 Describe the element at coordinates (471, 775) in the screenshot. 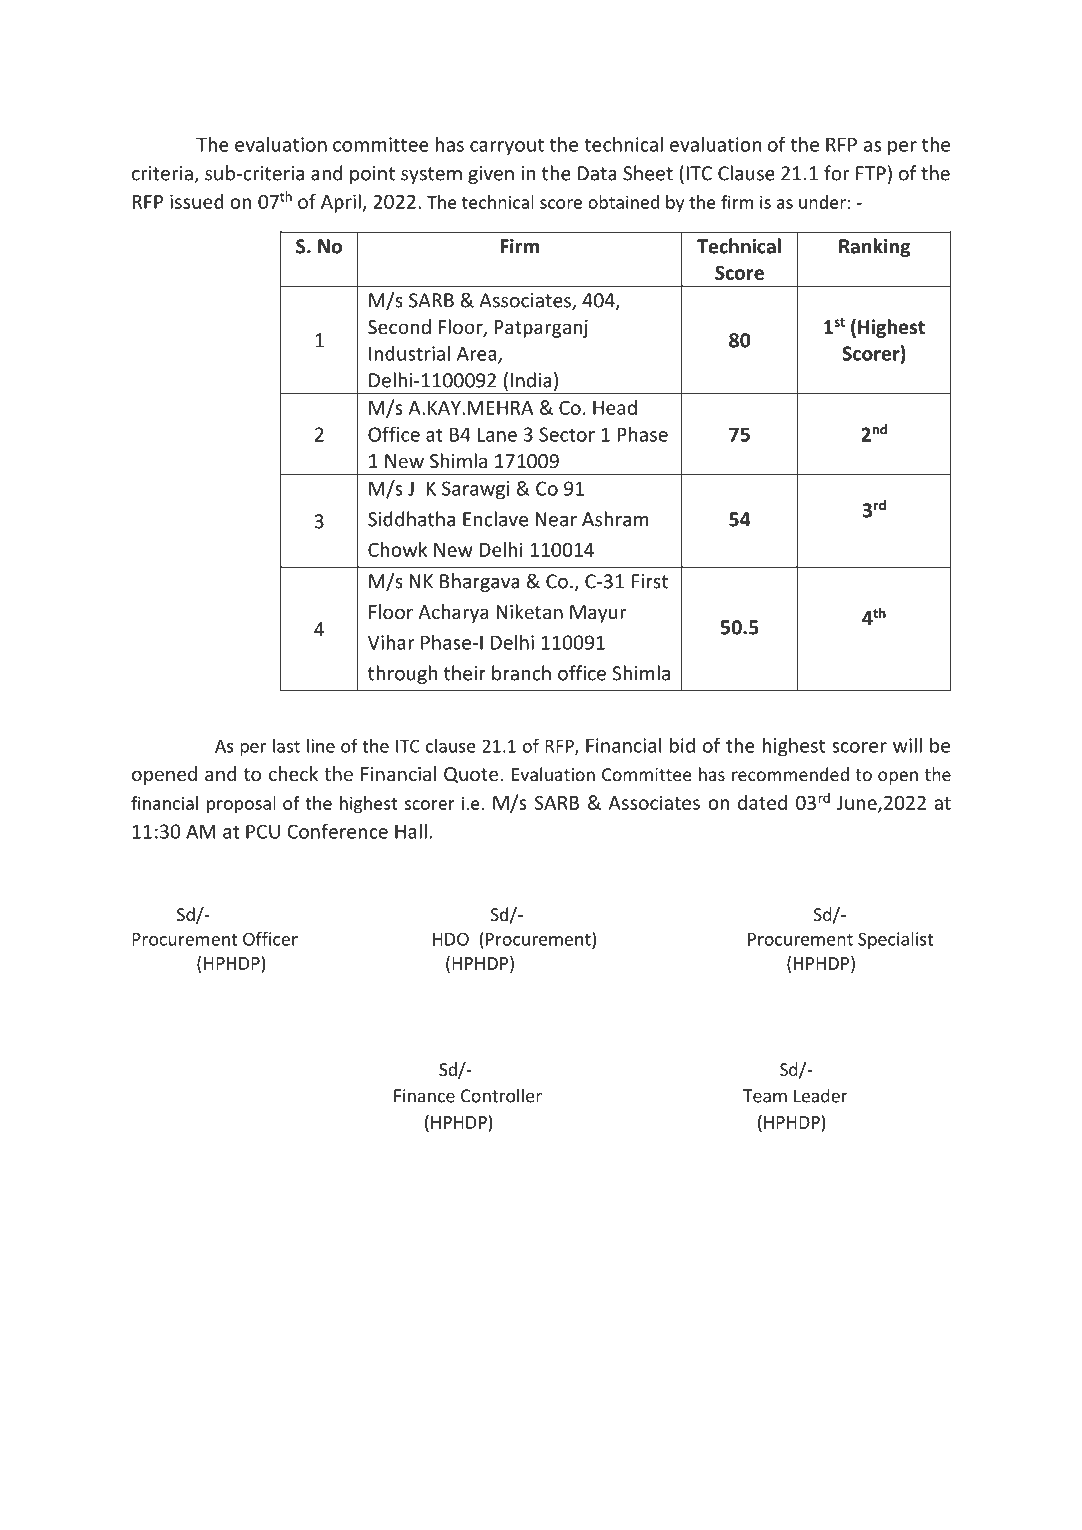

I see `Quote` at that location.
